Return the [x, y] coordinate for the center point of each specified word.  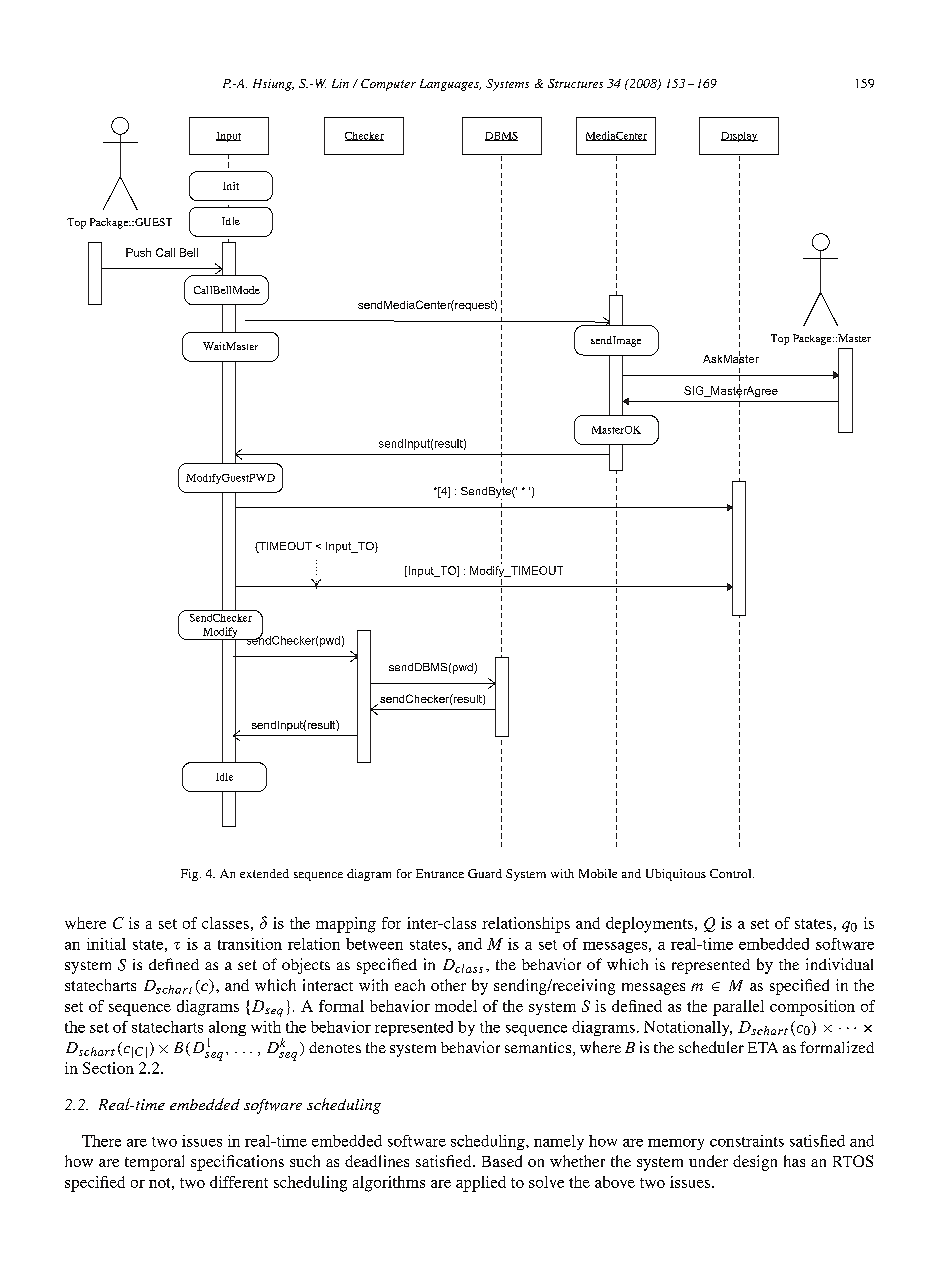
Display [739, 137]
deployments [651, 925]
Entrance [440, 873]
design [755, 1163]
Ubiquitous [676, 875]
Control [732, 873]
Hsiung [273, 85]
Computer [388, 85]
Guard [485, 873]
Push [138, 252]
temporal [154, 1163]
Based [502, 1161]
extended [264, 873]
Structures [575, 83]
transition [250, 944]
